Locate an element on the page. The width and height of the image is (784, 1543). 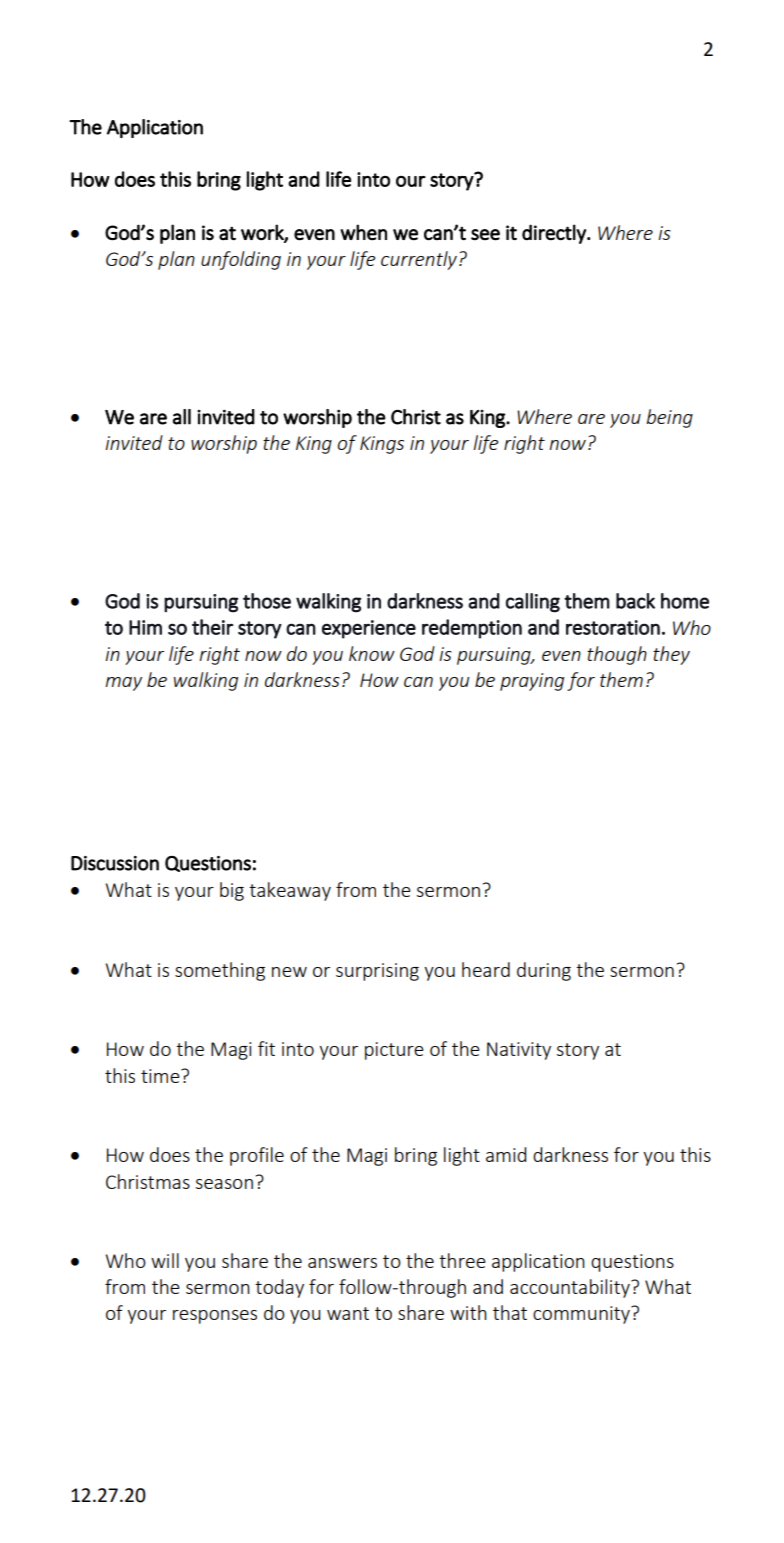
during is located at coordinates (544, 971).
